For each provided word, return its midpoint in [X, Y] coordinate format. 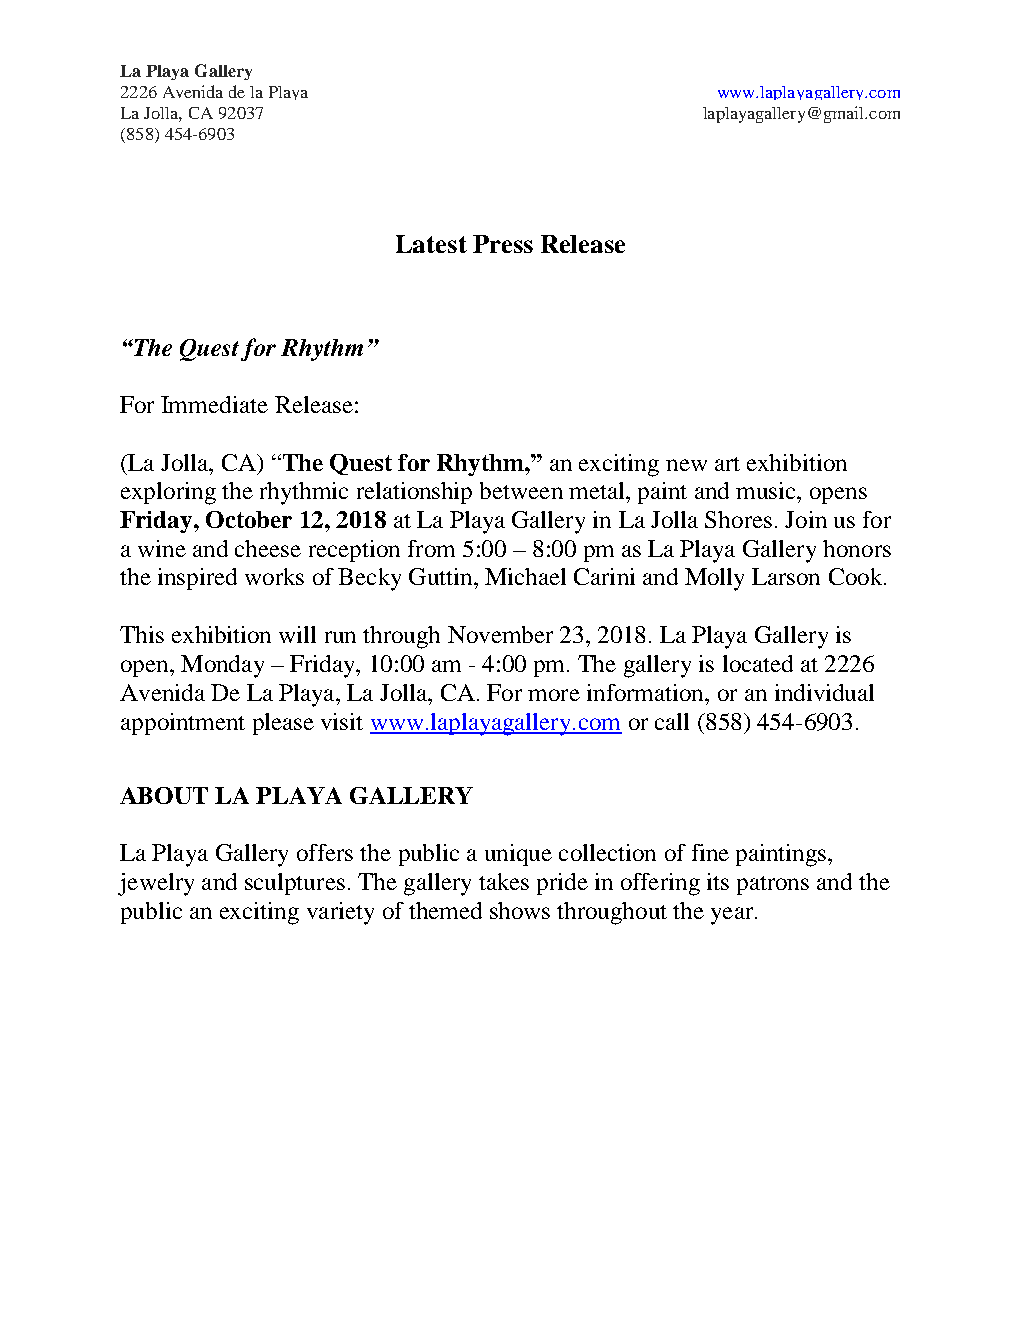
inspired [197, 579]
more [554, 695]
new [686, 465]
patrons [773, 885]
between [521, 490]
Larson [786, 576]
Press [503, 244]
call [672, 721]
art [727, 464]
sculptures [295, 884]
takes [504, 881]
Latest [431, 244]
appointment [183, 724]
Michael [525, 576]
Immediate [214, 404]
